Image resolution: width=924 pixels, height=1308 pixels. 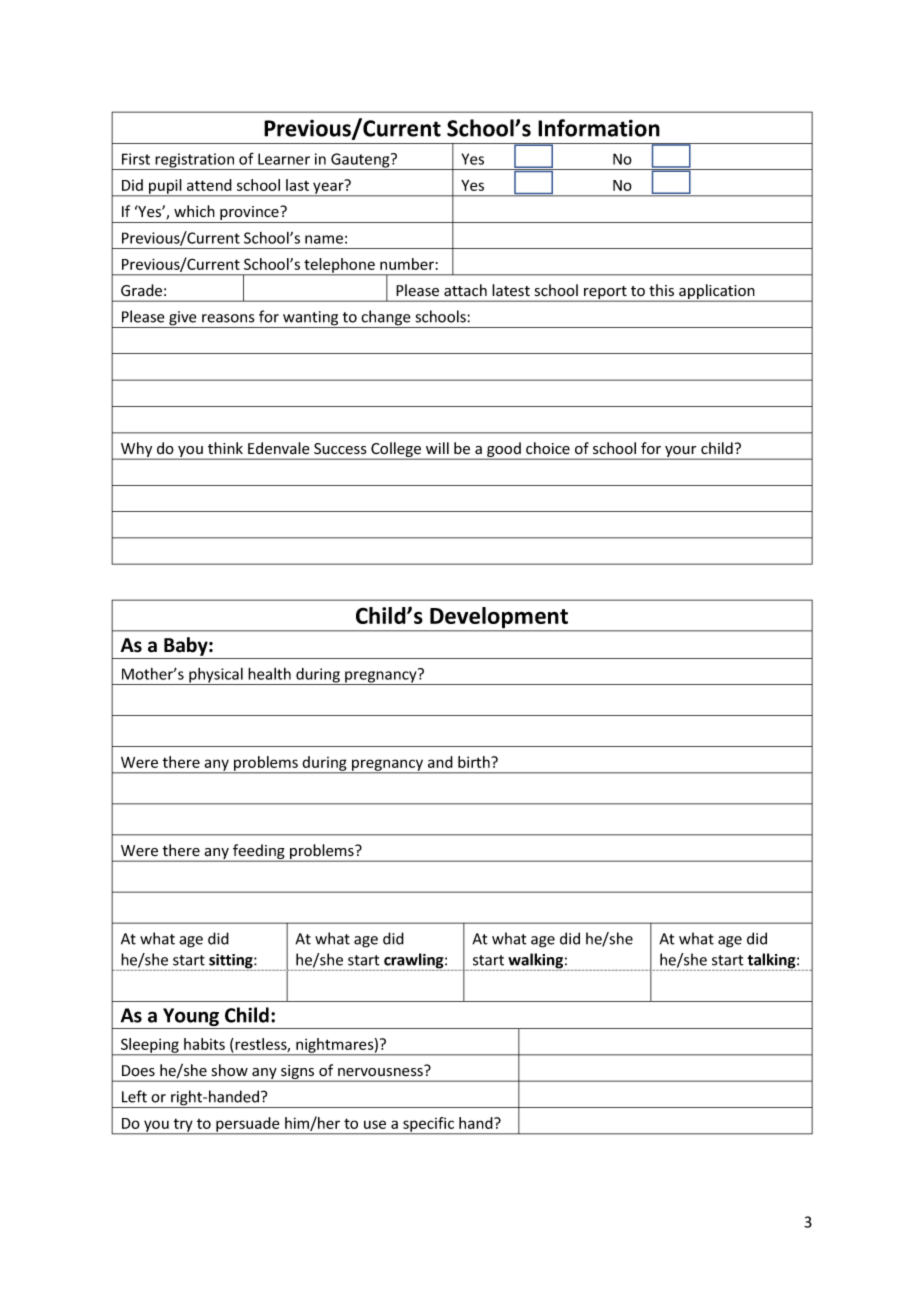 What do you see at coordinates (599, 128) in the document?
I see `Information` at bounding box center [599, 128].
